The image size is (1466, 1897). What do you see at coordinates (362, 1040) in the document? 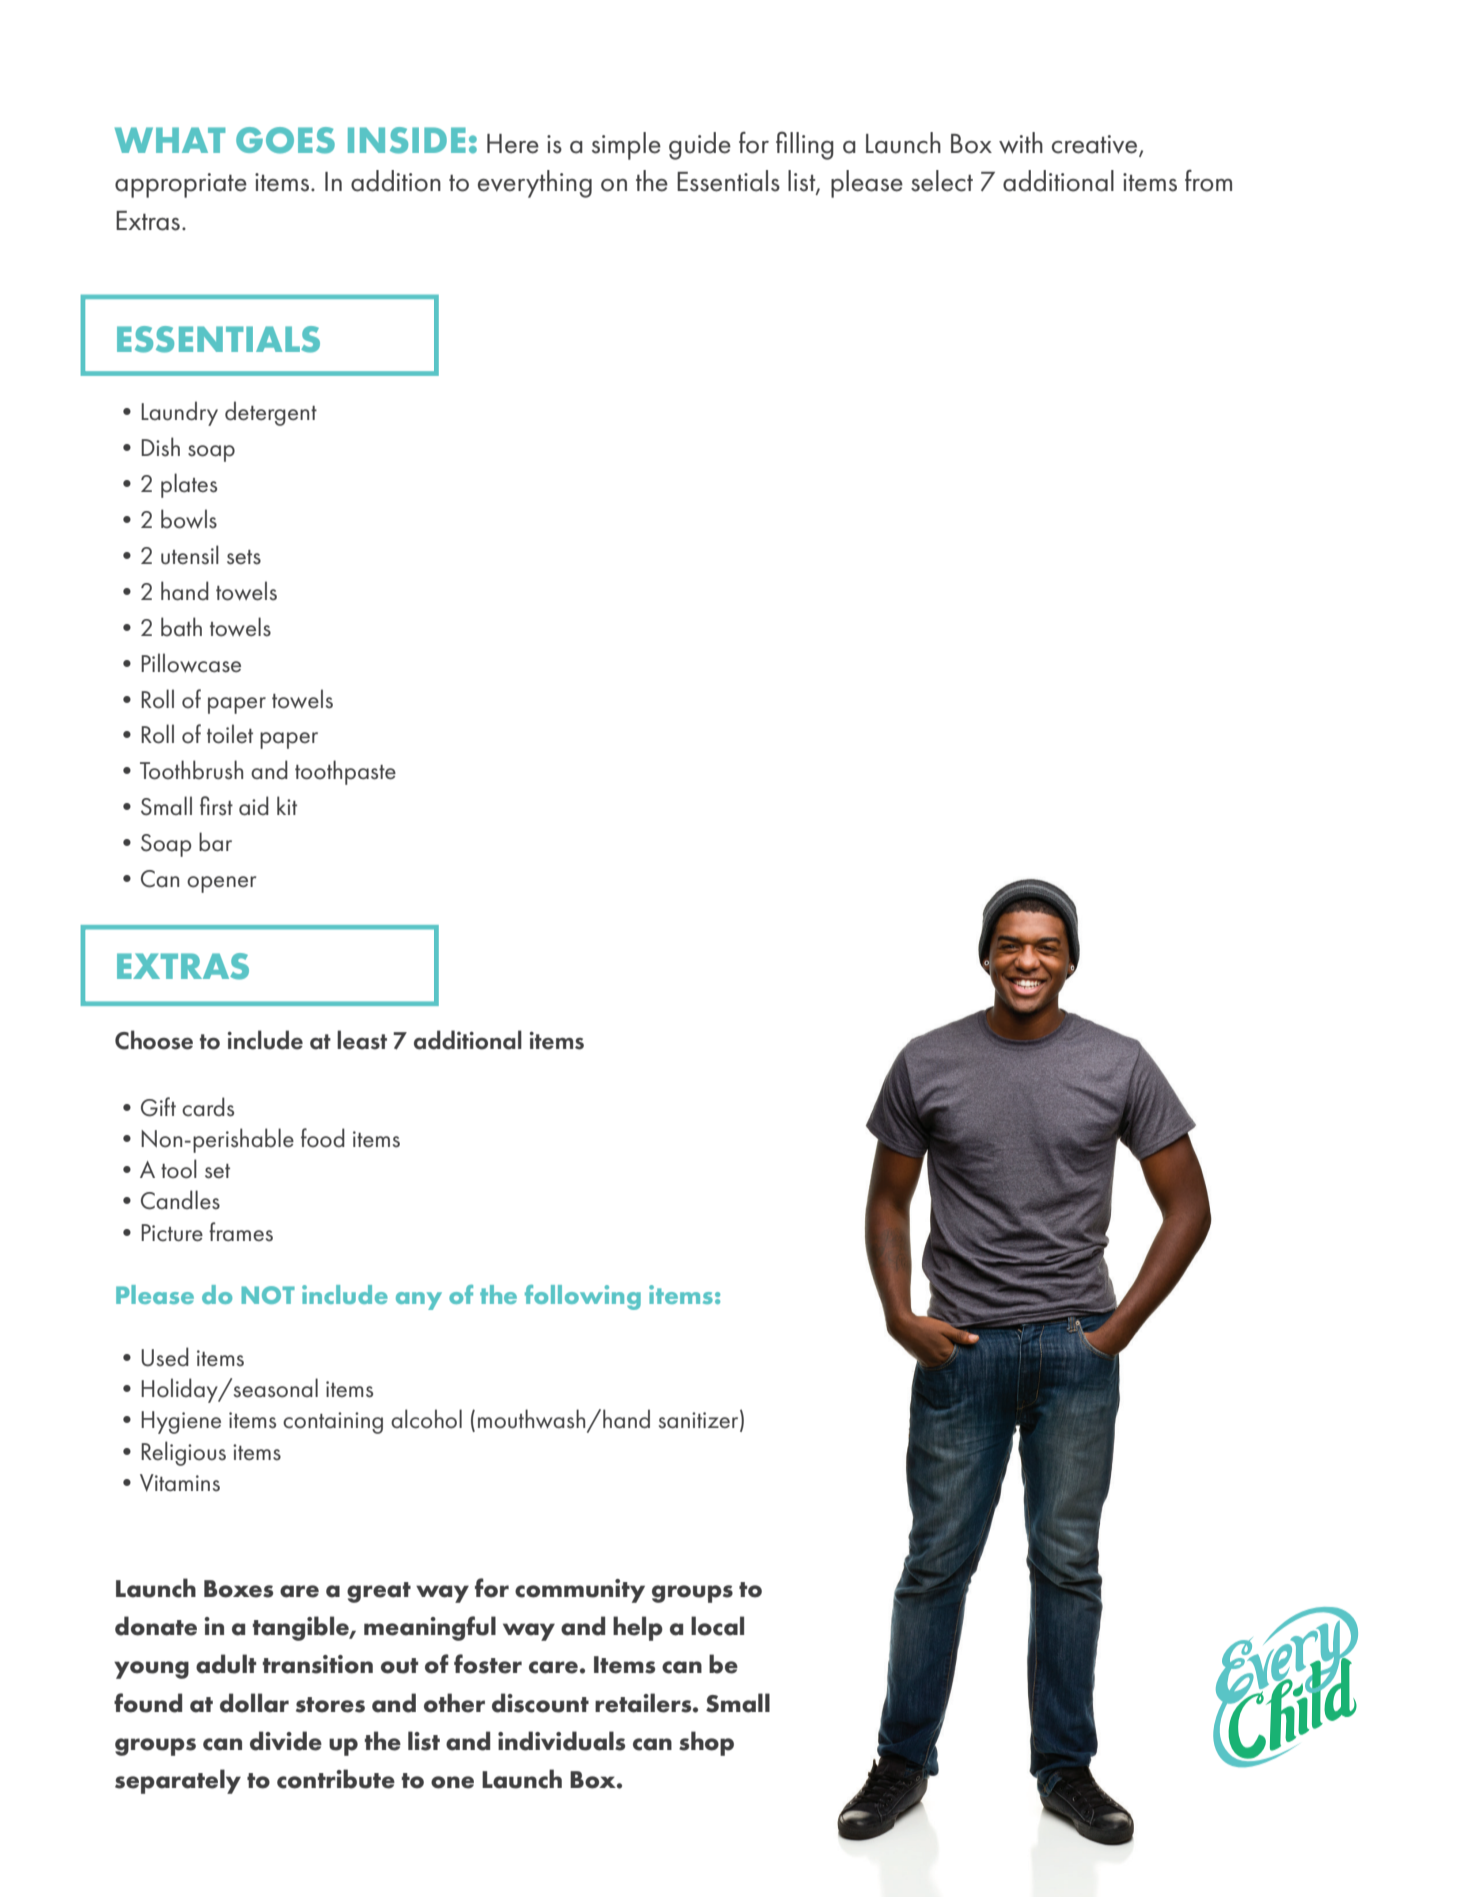
I see `least` at bounding box center [362, 1040].
